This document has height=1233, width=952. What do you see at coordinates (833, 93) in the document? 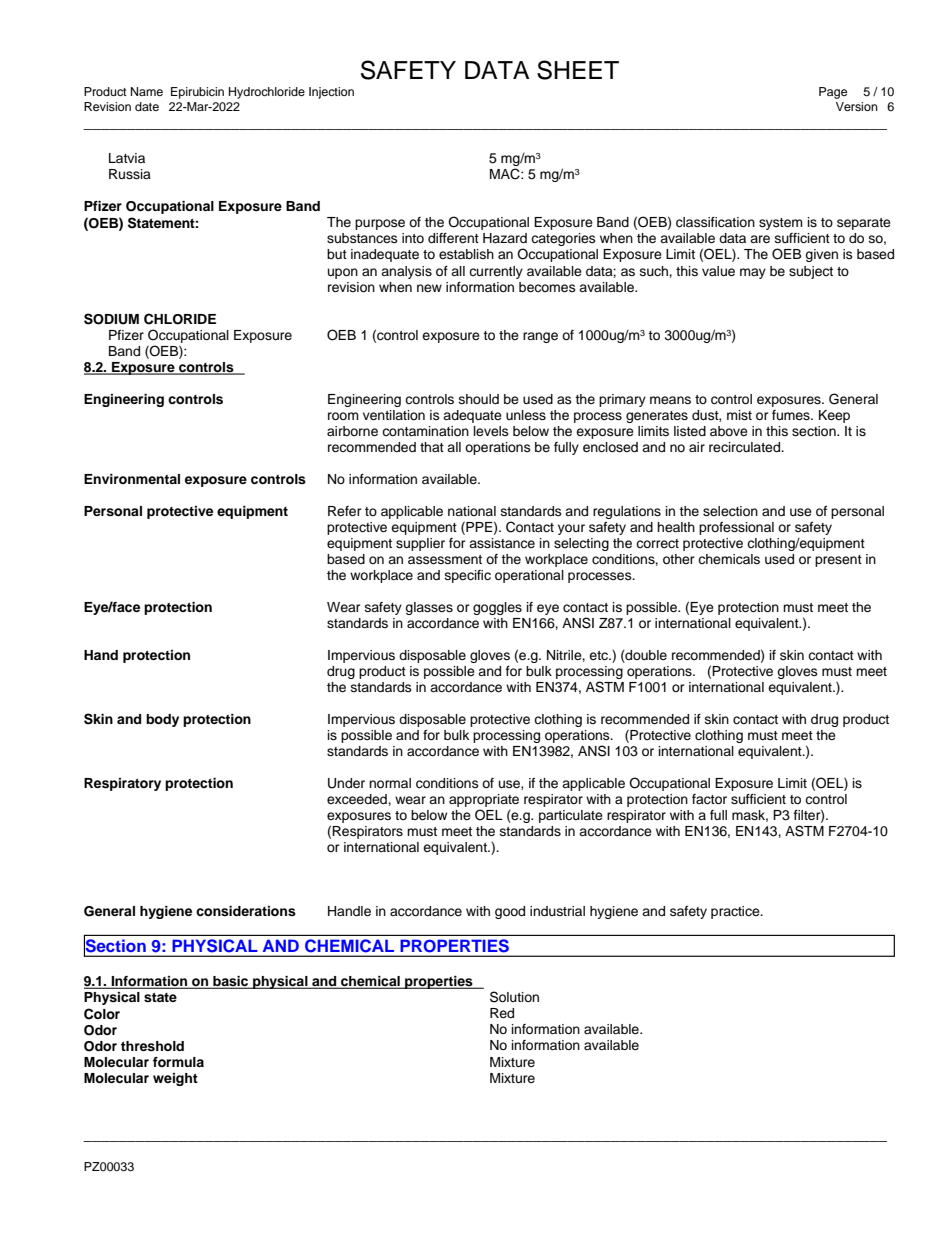
I see `Page` at bounding box center [833, 93].
